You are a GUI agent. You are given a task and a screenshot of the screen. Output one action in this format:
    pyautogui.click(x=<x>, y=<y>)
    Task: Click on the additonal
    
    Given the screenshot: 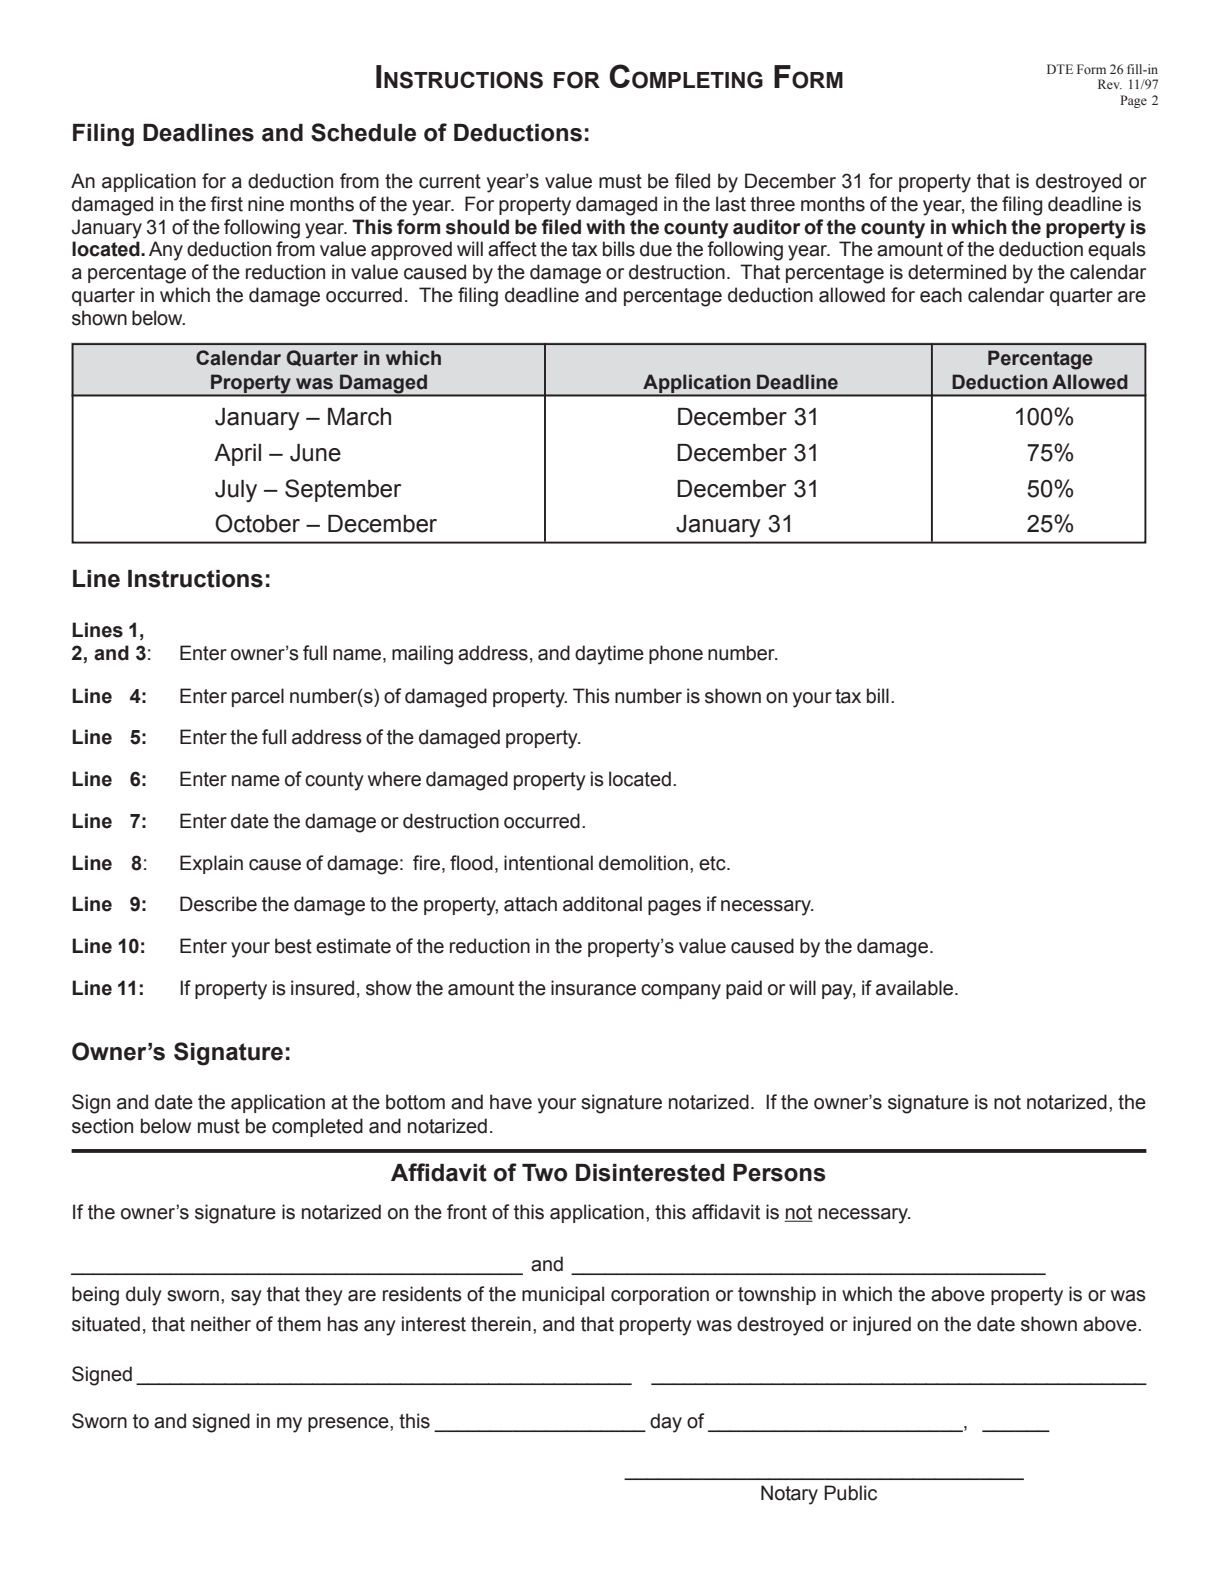 What is the action you would take?
    pyautogui.click(x=602, y=904)
